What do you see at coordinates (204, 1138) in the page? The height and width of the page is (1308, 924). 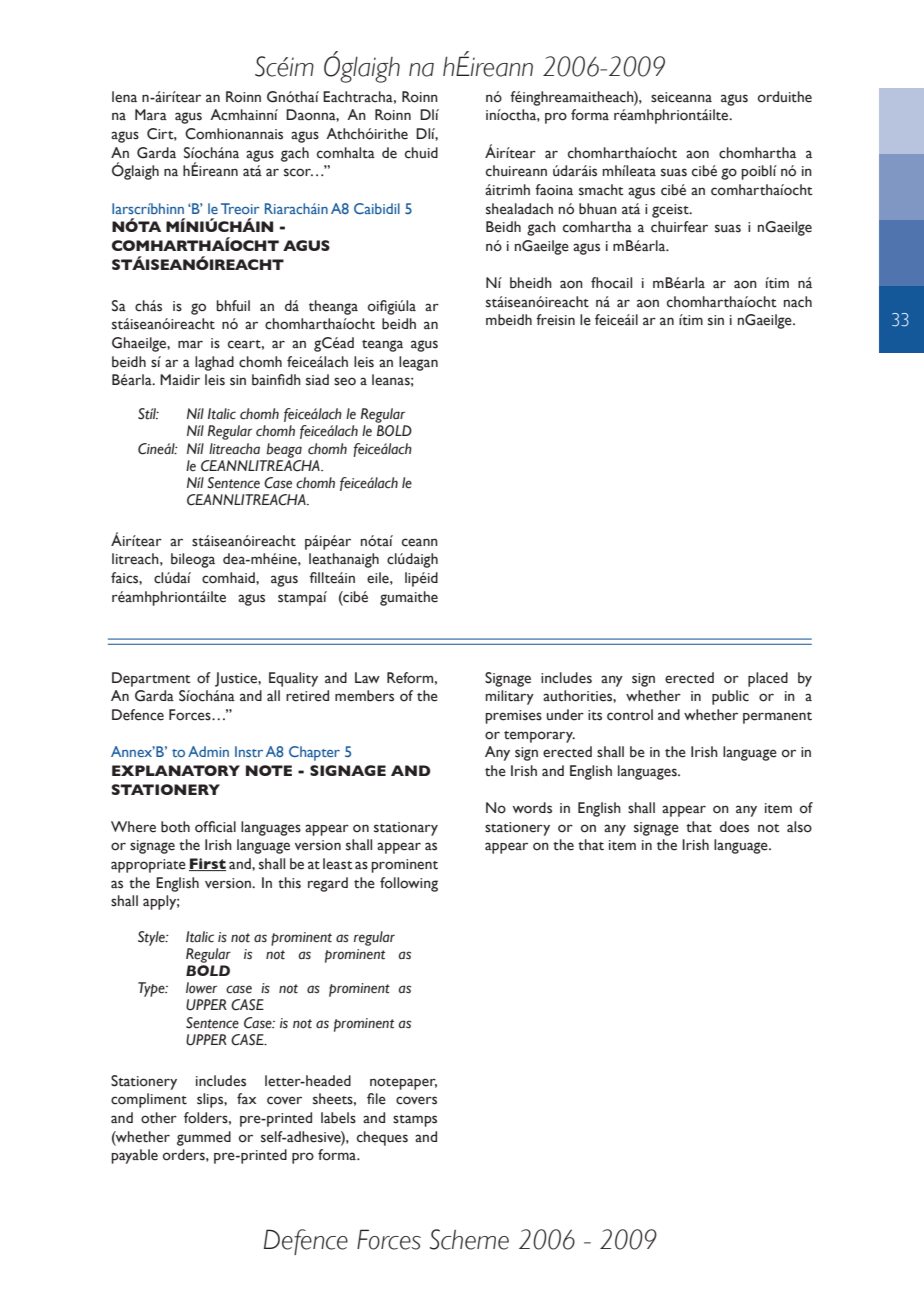 I see `gummed` at bounding box center [204, 1138].
